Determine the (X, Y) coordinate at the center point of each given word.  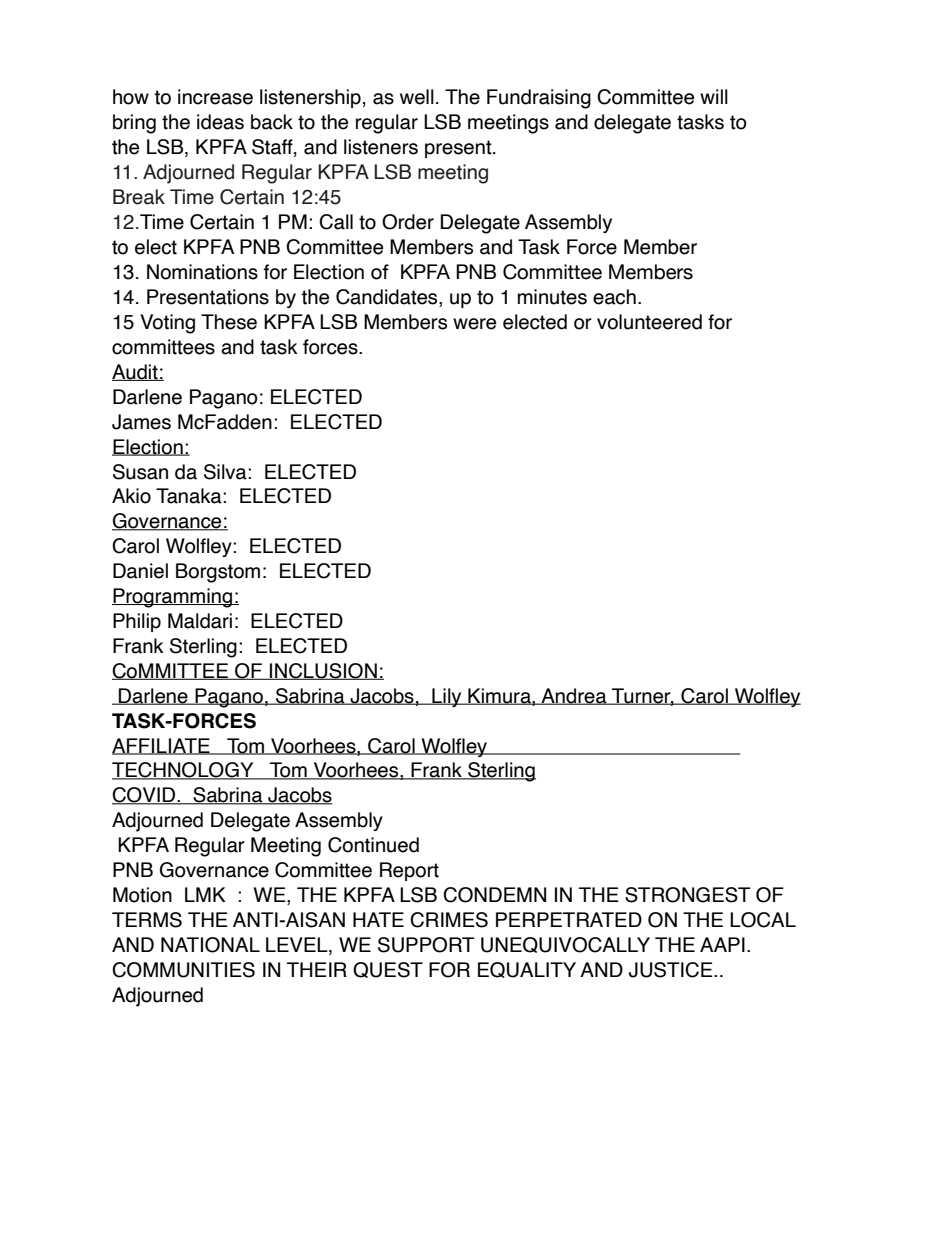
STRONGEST (688, 895)
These (229, 322)
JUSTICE (672, 970)
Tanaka (190, 496)
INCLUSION (323, 671)
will (714, 96)
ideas (220, 122)
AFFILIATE (162, 746)
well (417, 97)
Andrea (574, 696)
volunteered (649, 322)
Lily (447, 697)
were (474, 324)
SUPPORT (426, 945)
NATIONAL (210, 945)
